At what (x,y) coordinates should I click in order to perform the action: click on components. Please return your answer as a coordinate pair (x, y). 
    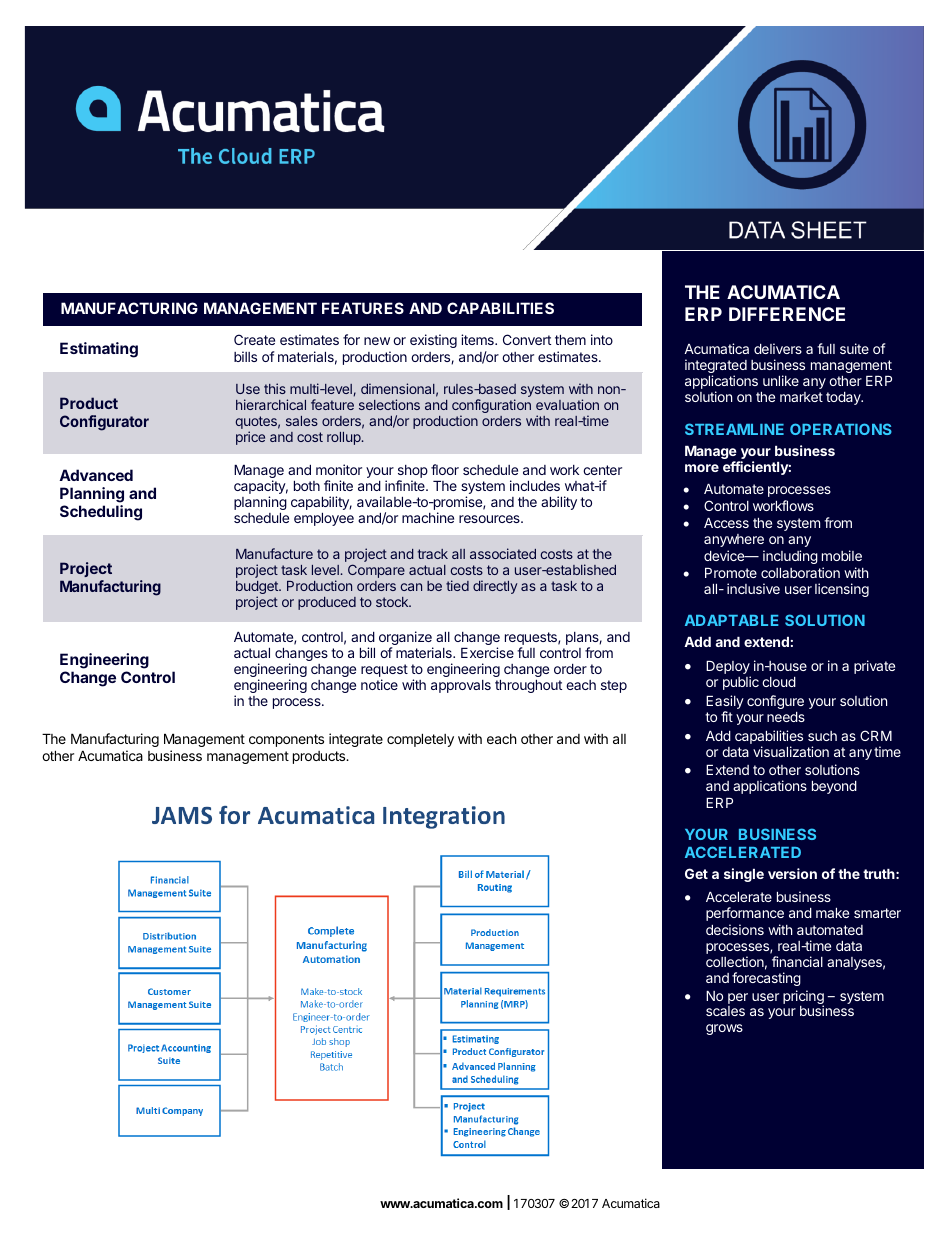
    Looking at the image, I should click on (286, 740).
